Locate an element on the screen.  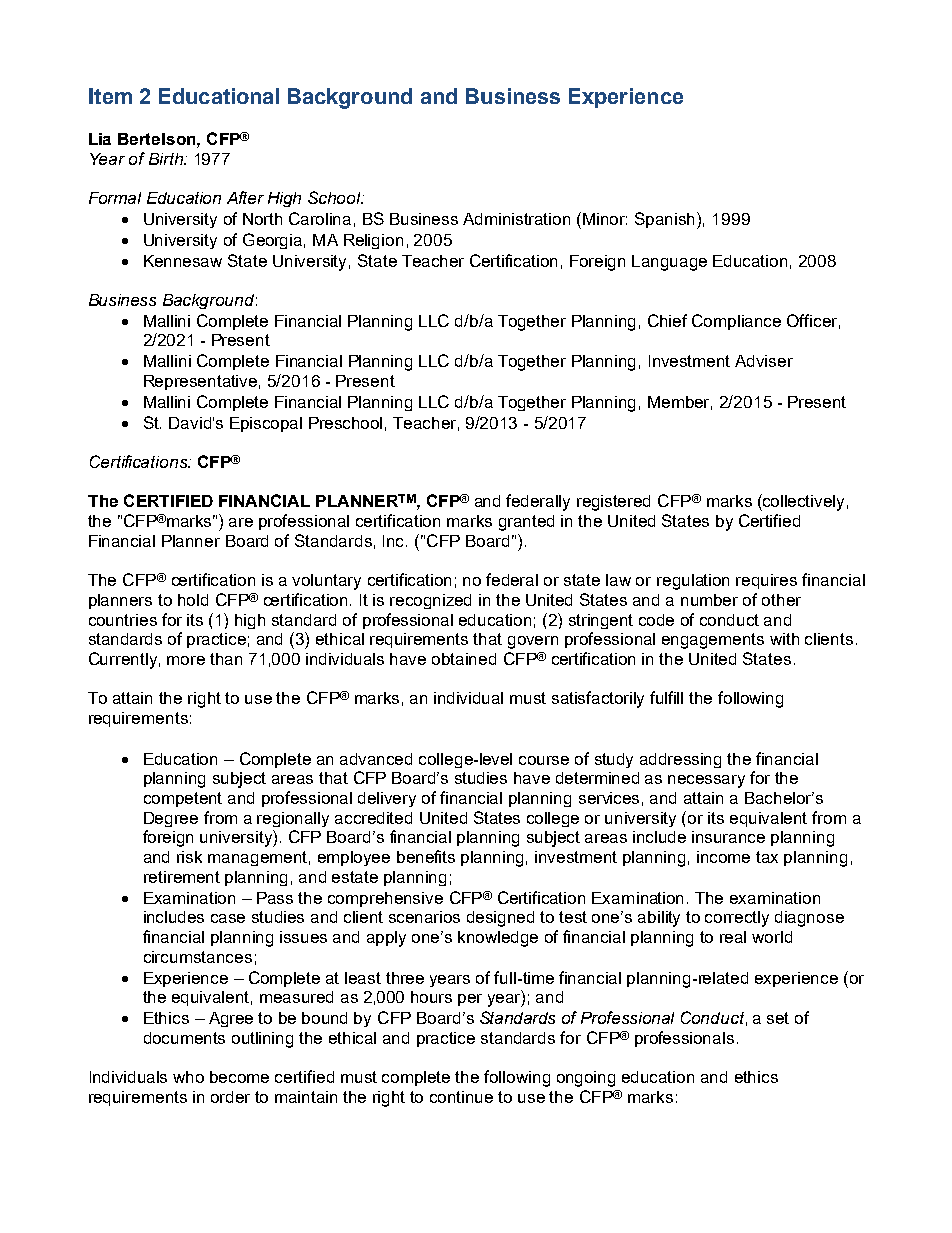
who is located at coordinates (188, 1077).
